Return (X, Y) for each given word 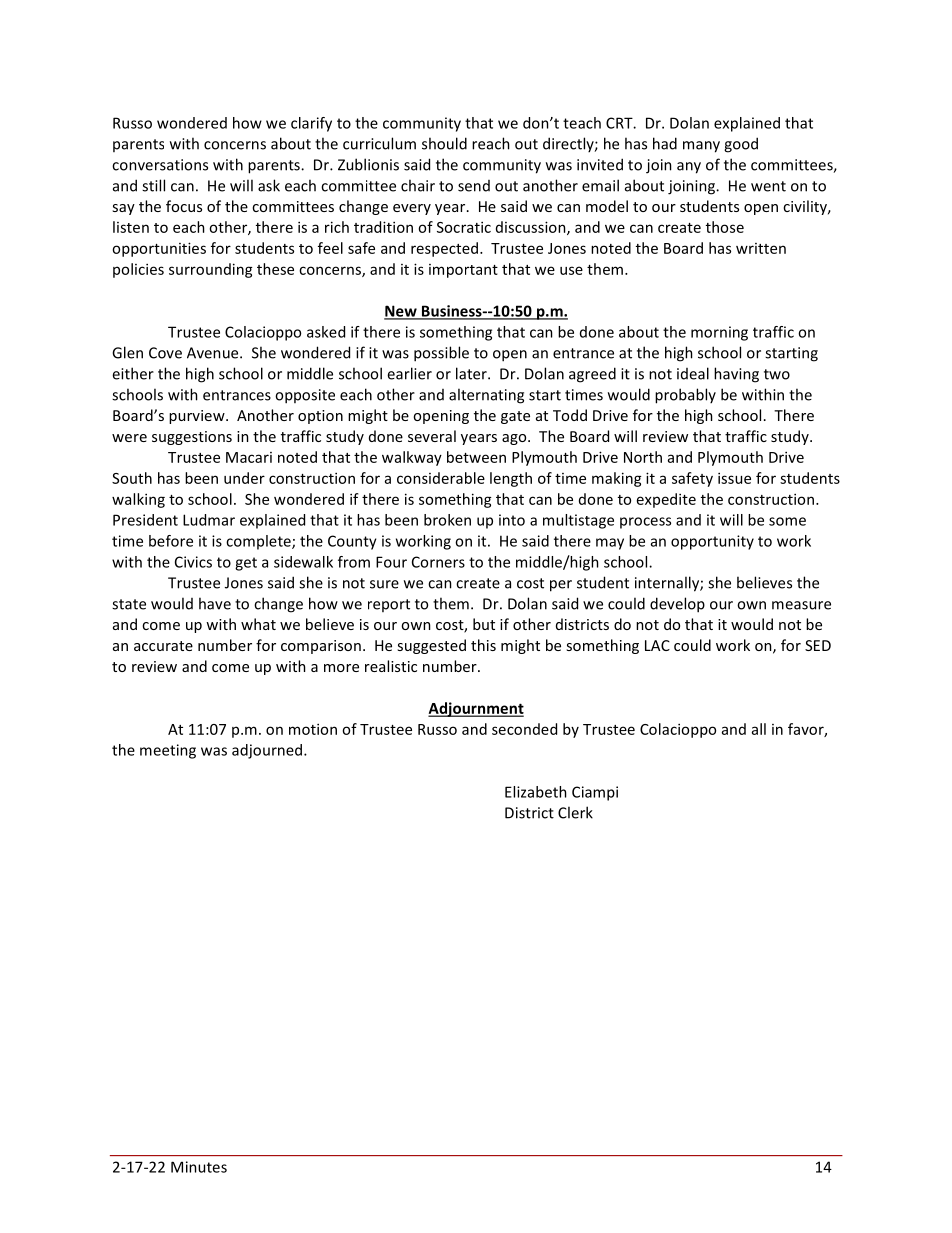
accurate (163, 646)
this (483, 645)
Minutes (199, 1167)
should (444, 143)
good (741, 145)
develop (677, 605)
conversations (160, 165)
